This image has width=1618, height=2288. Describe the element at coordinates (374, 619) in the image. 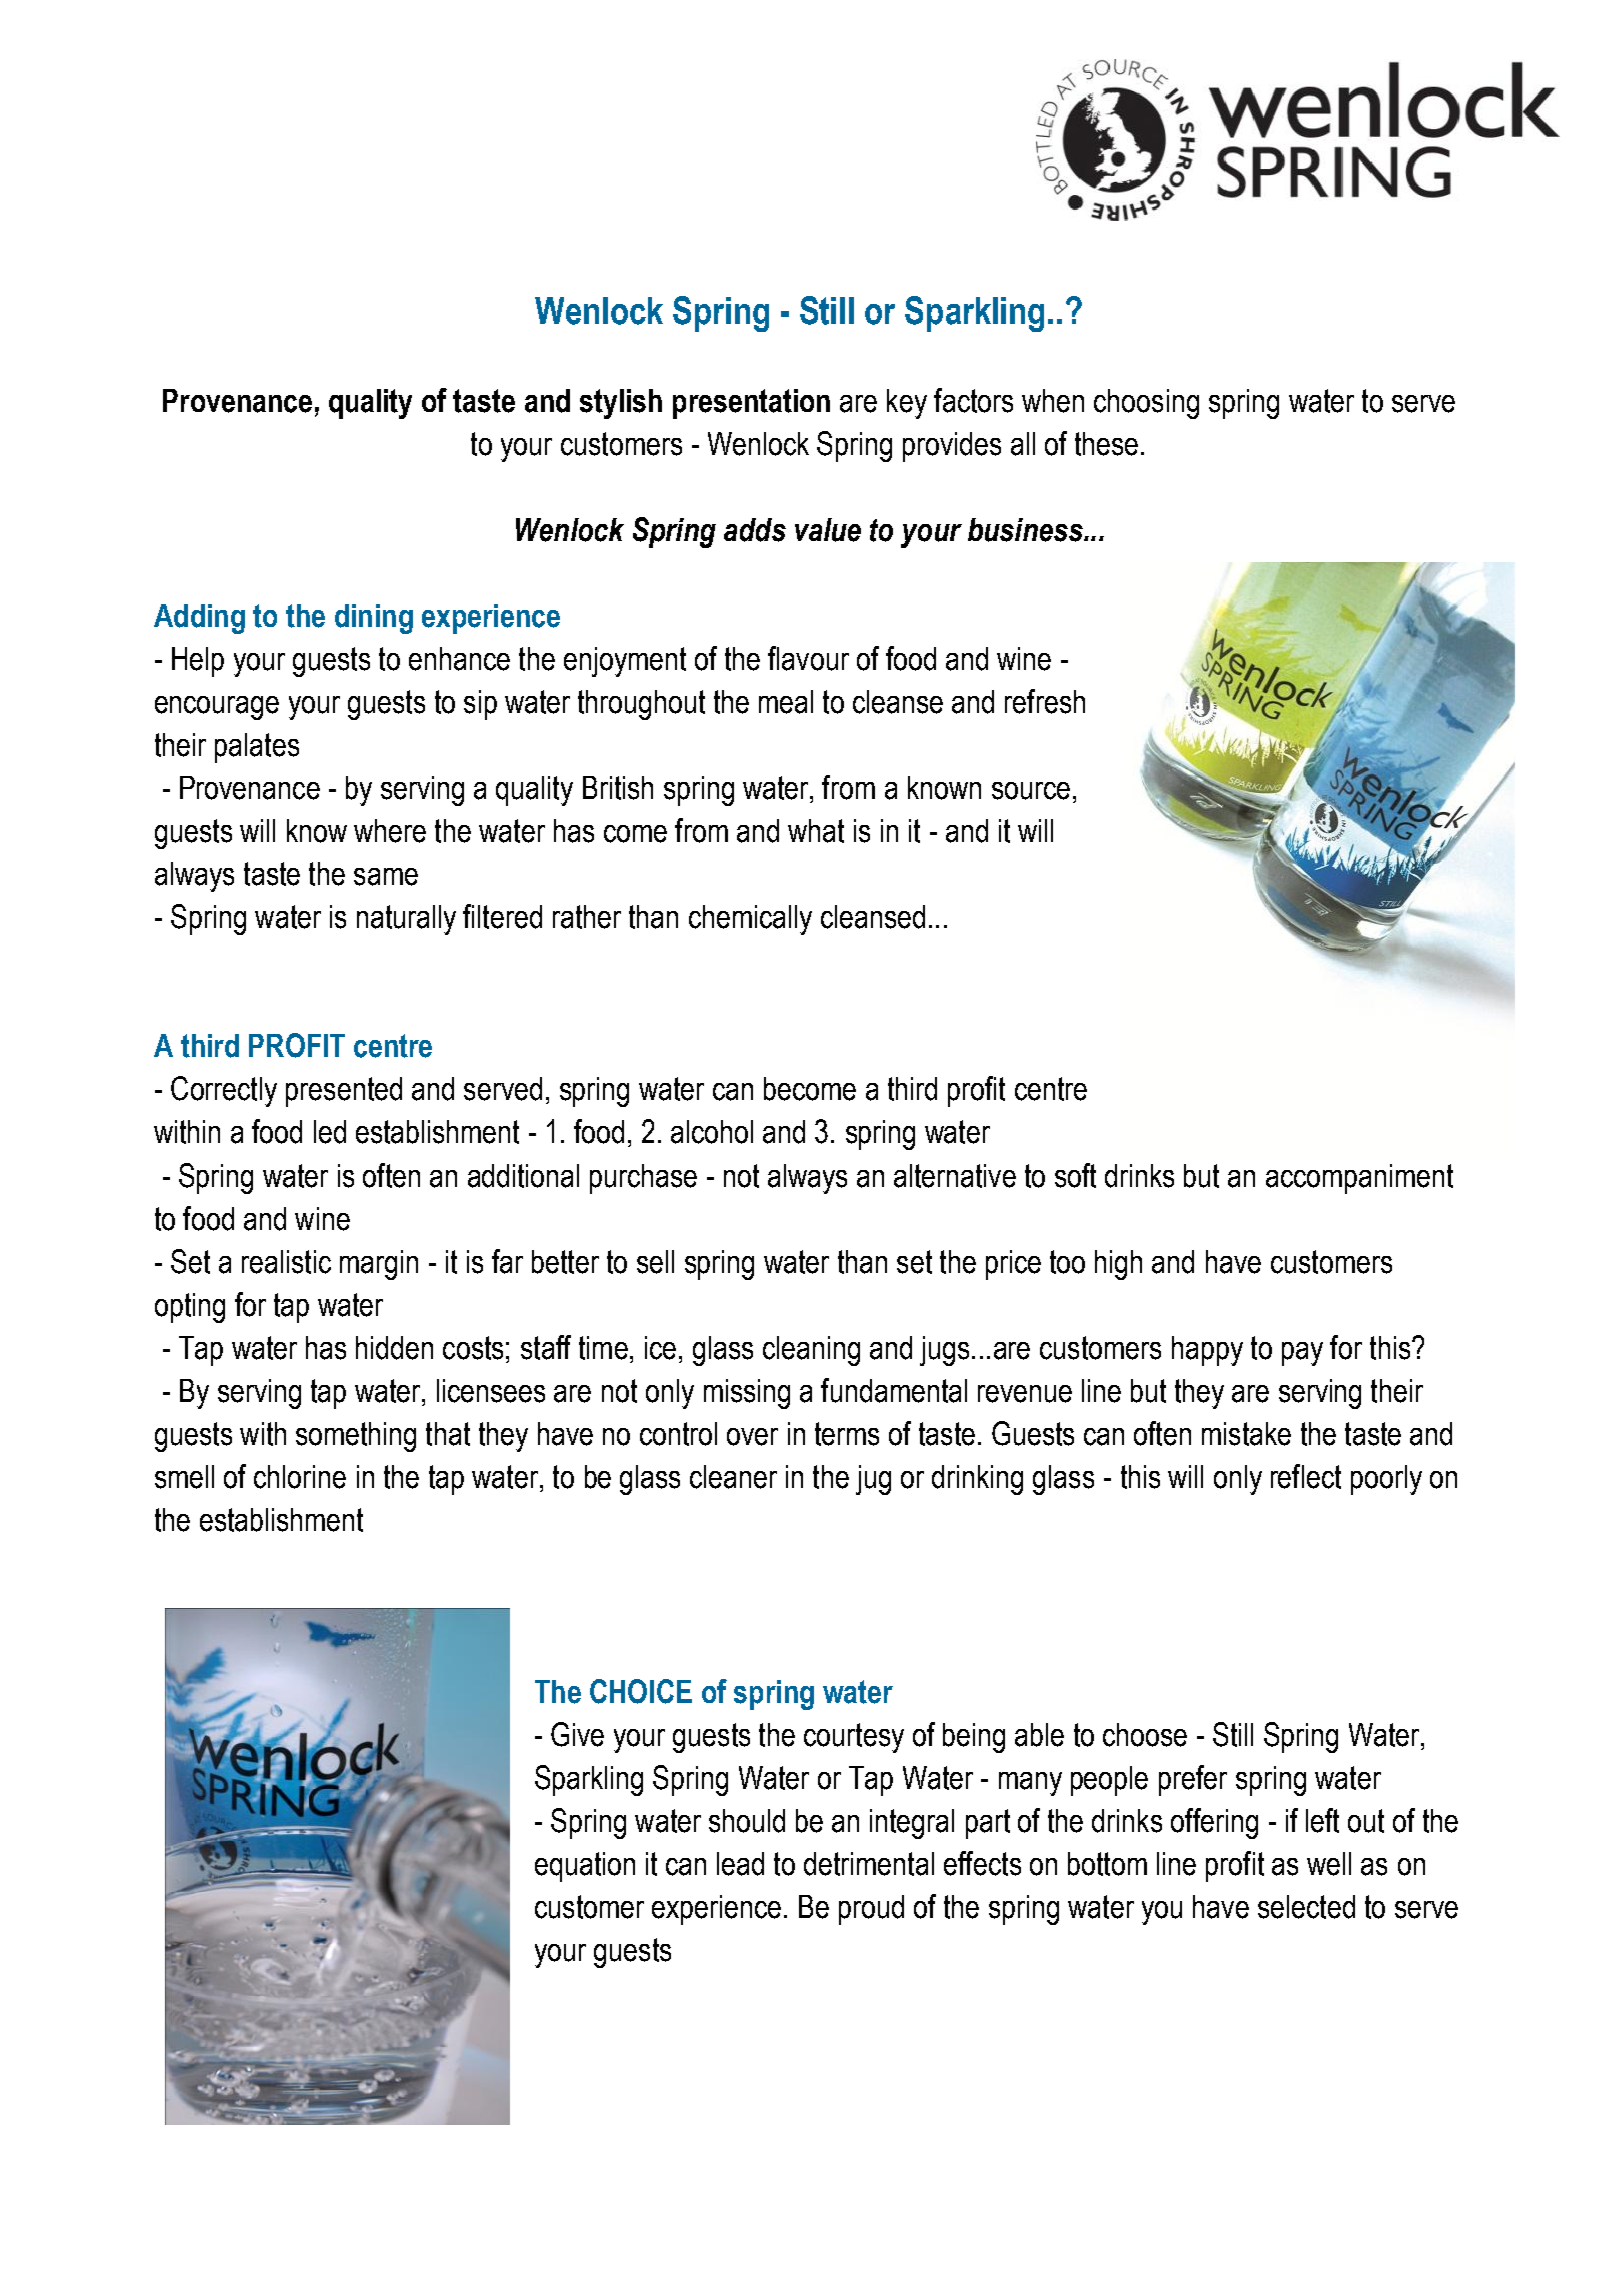

I see `dining` at that location.
